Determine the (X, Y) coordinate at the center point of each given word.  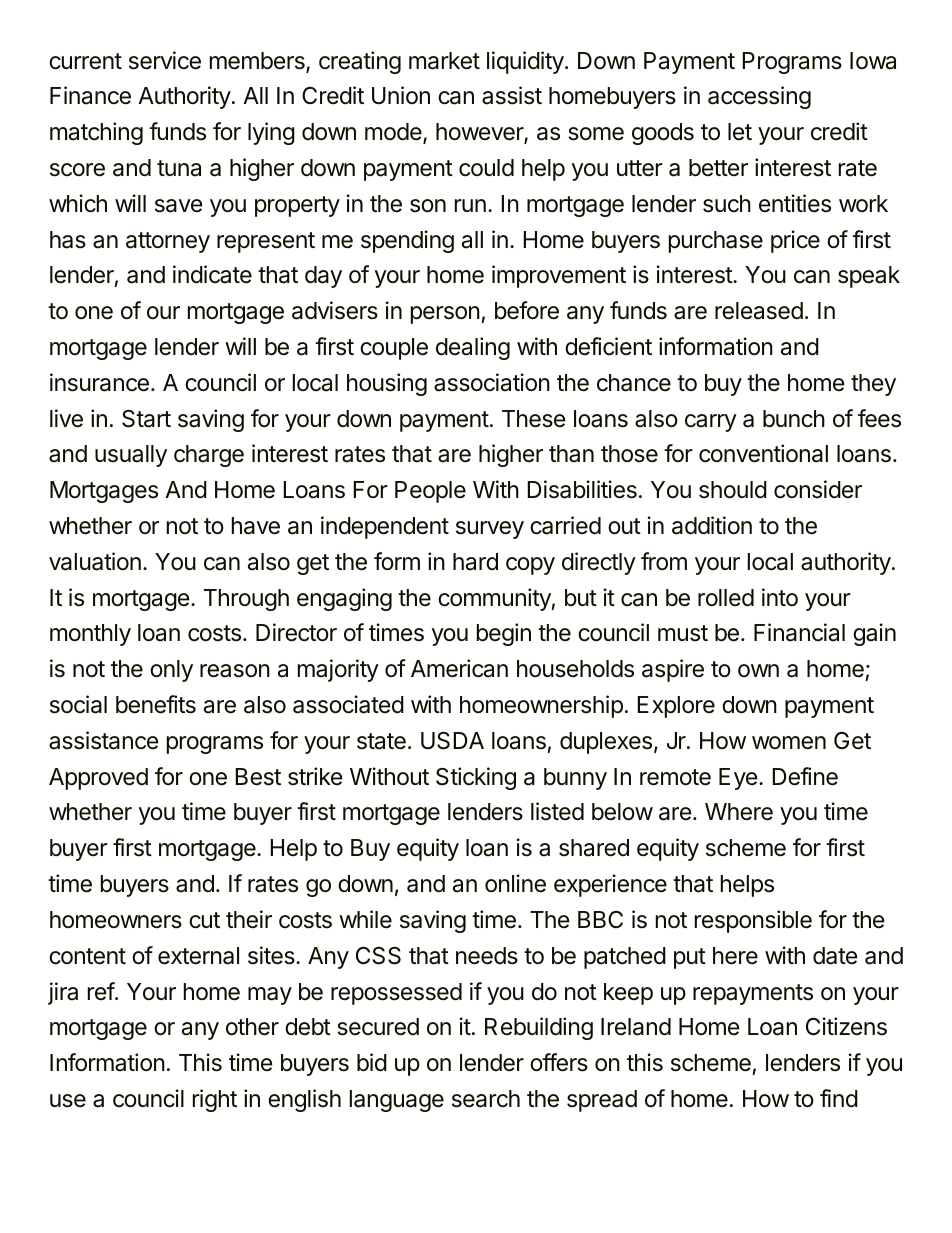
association (492, 382)
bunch (794, 419)
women (789, 743)
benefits (156, 704)
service (165, 60)
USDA (452, 741)
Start (146, 419)
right (215, 1100)
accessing (759, 97)
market (444, 61)
